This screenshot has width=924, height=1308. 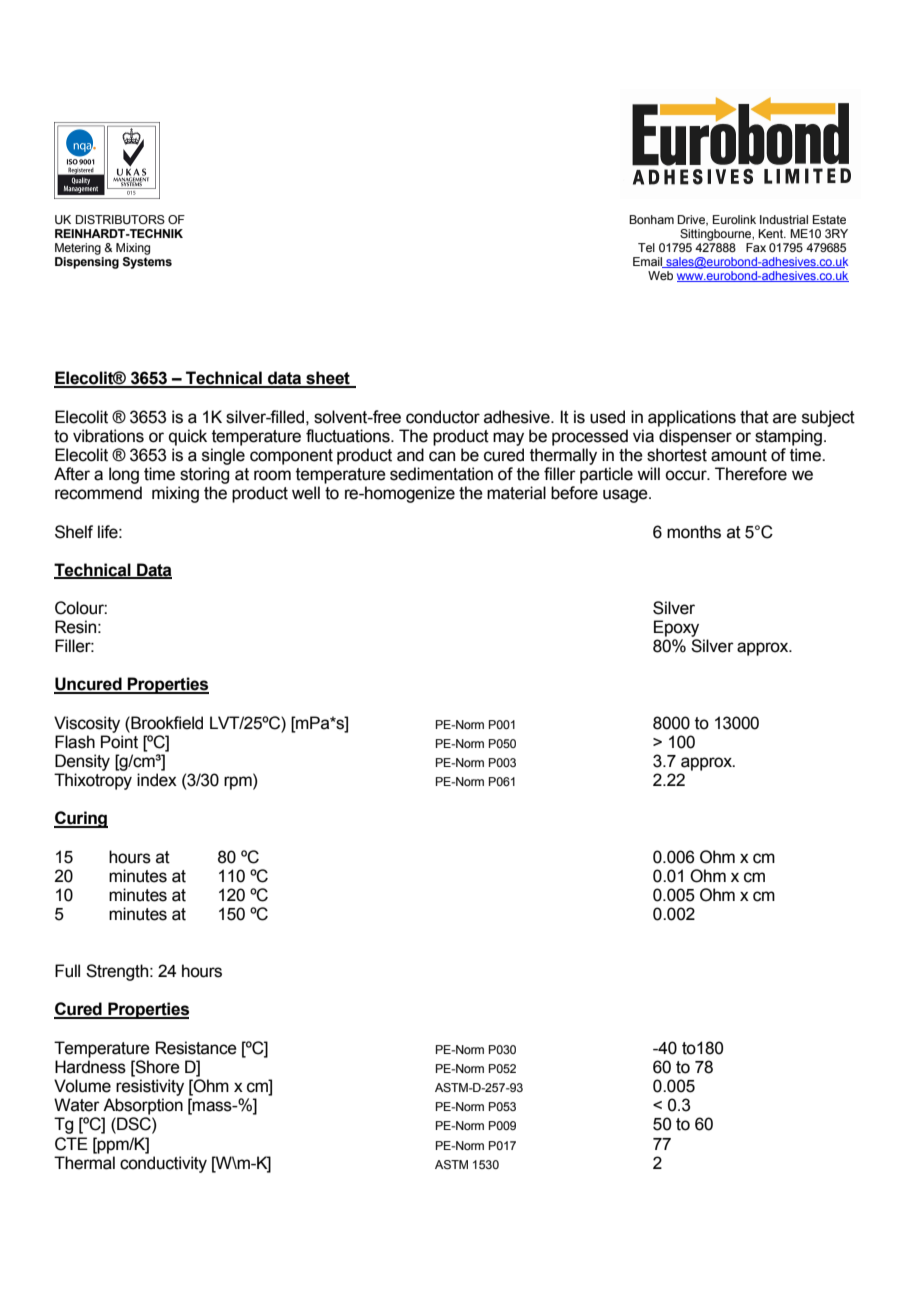 What do you see at coordinates (196, 1048) in the screenshot?
I see `Resistance` at bounding box center [196, 1048].
